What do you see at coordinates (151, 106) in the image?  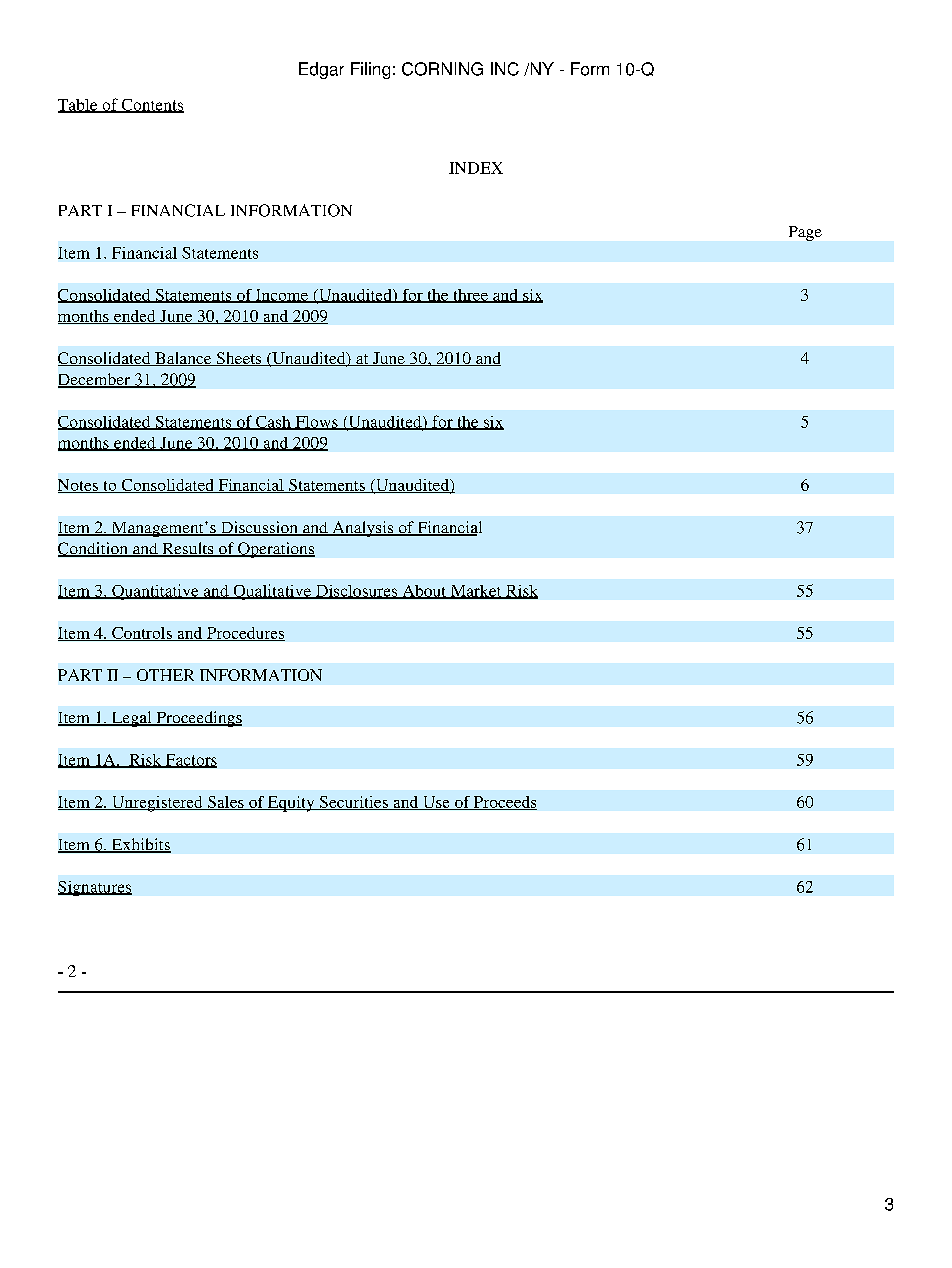 I see `Contents` at bounding box center [151, 106].
